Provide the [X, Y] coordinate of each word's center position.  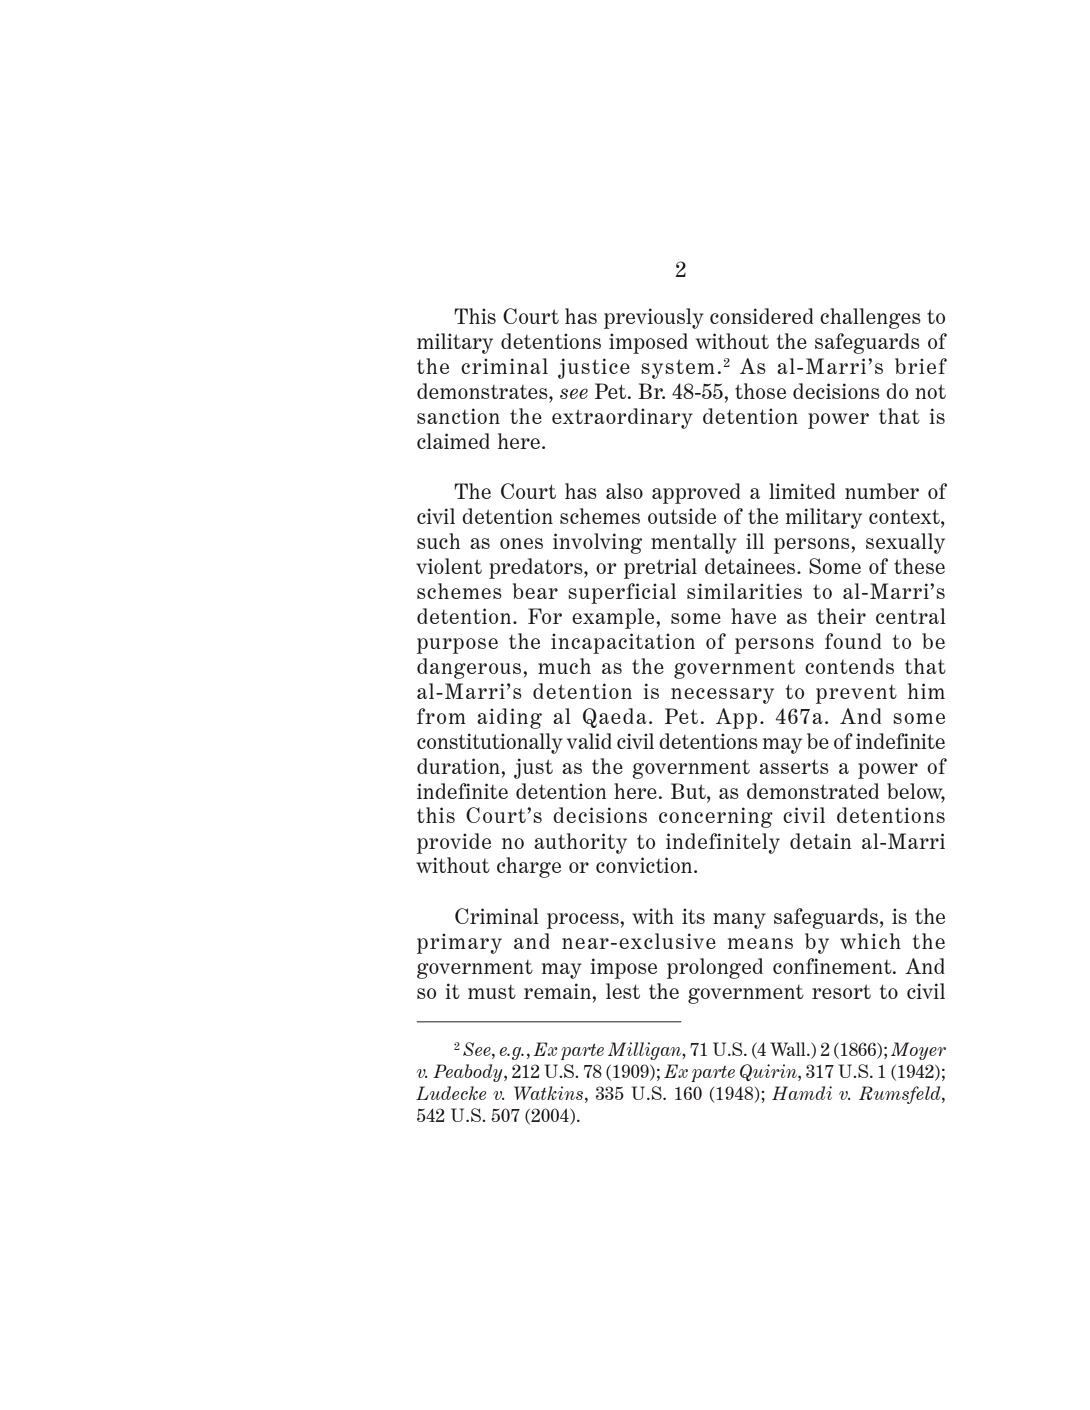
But [689, 791]
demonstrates [483, 391]
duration [459, 766]
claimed [453, 441]
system [678, 369]
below [916, 792]
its [693, 916]
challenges [870, 318]
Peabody [469, 1073]
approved [696, 493]
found [853, 641]
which [870, 941]
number [882, 491]
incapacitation [623, 643]
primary [459, 943]
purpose [457, 646]
